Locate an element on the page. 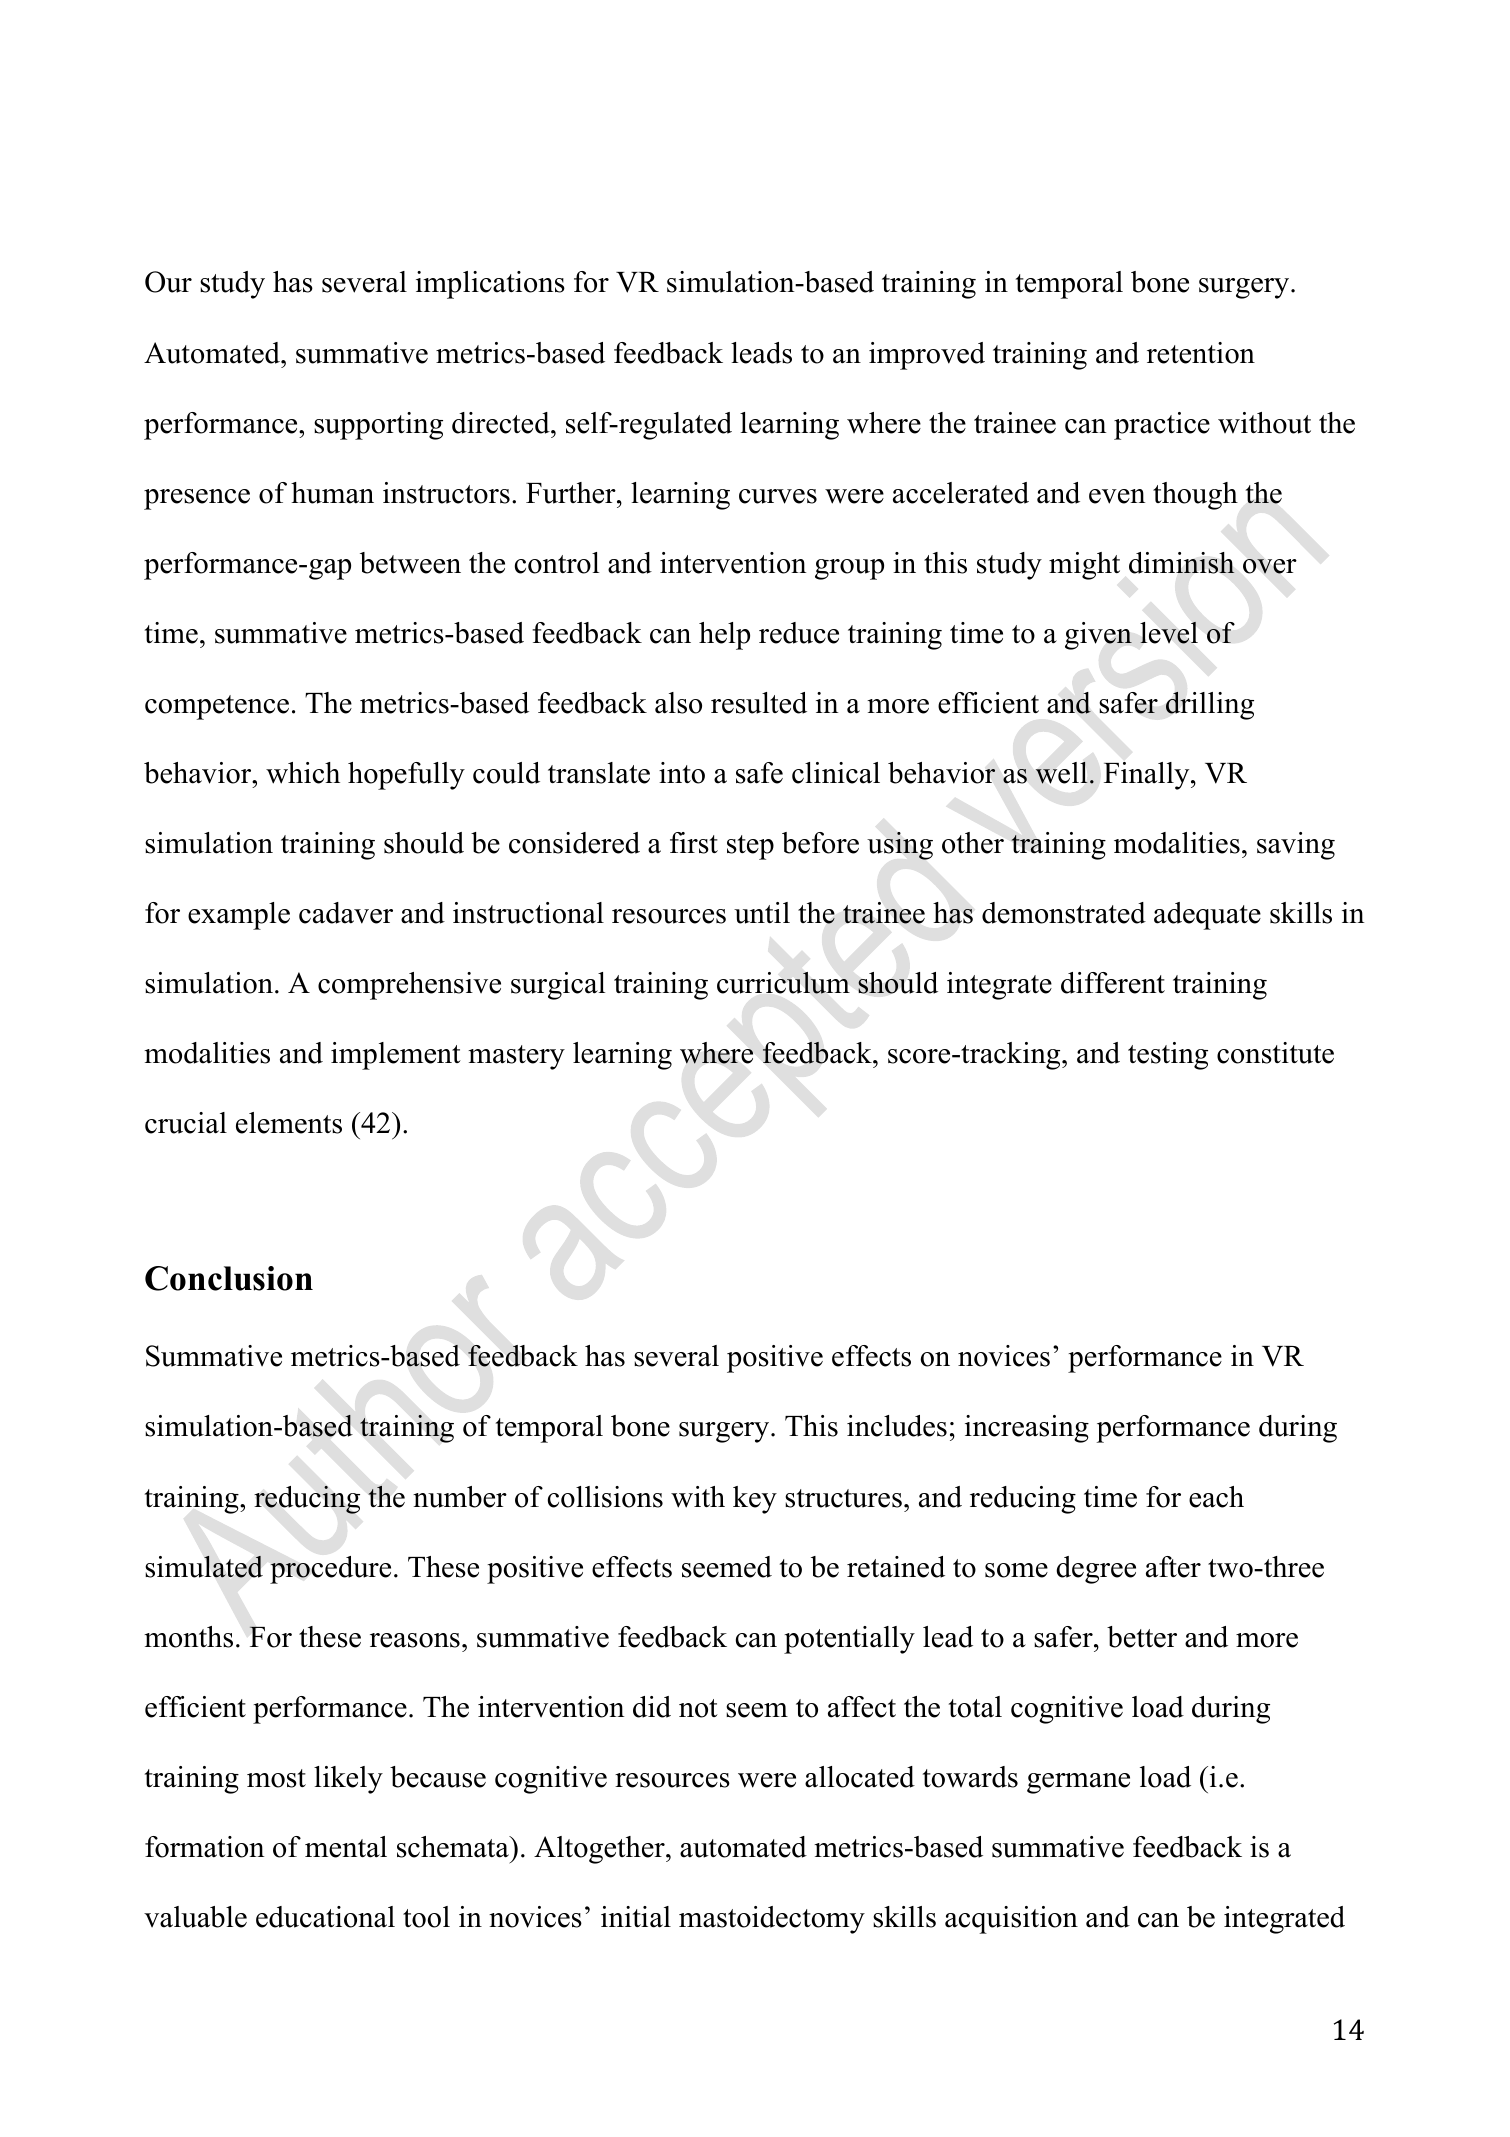  cadaver is located at coordinates (346, 913).
